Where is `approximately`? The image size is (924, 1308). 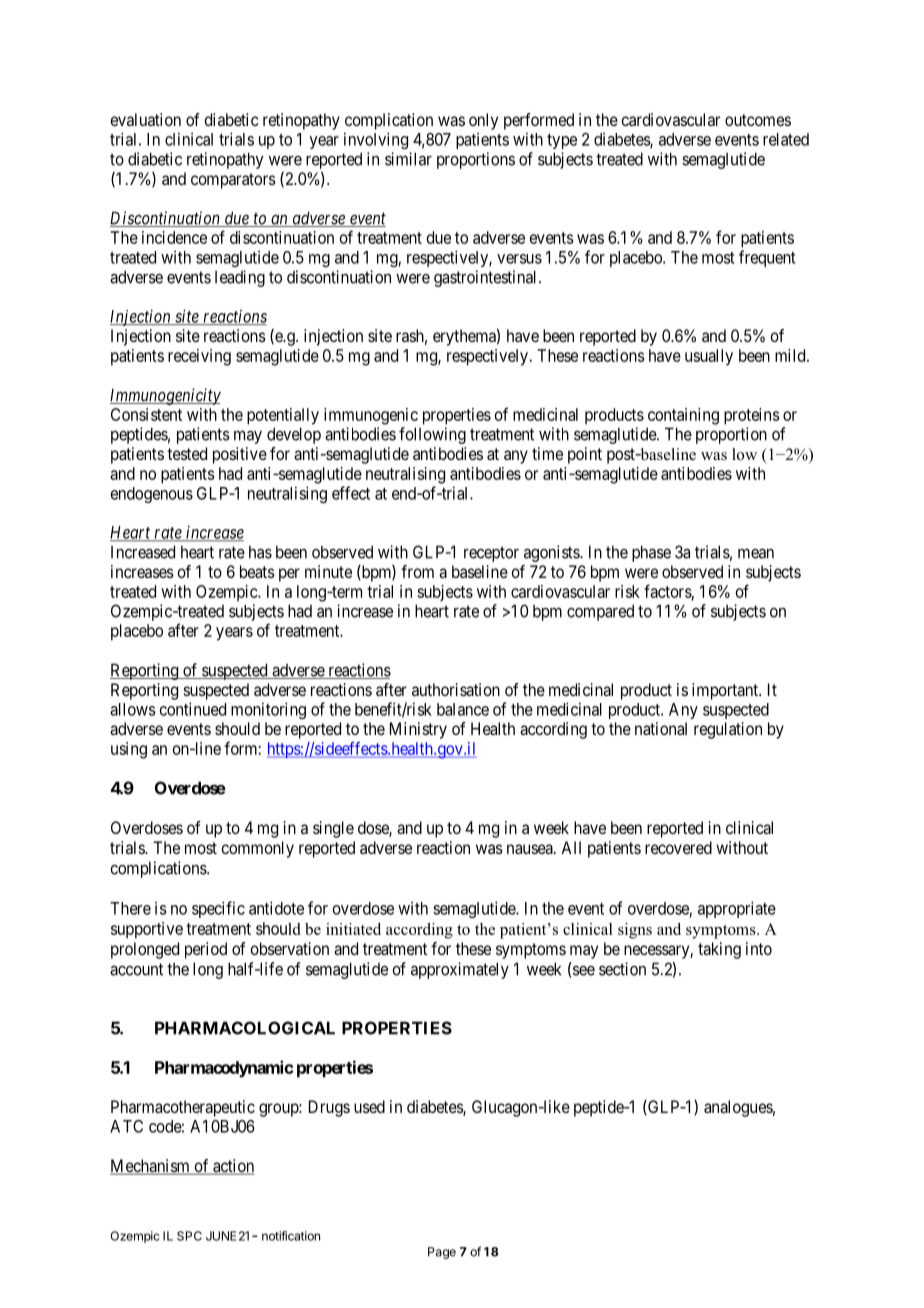 approximately is located at coordinates (460, 970).
